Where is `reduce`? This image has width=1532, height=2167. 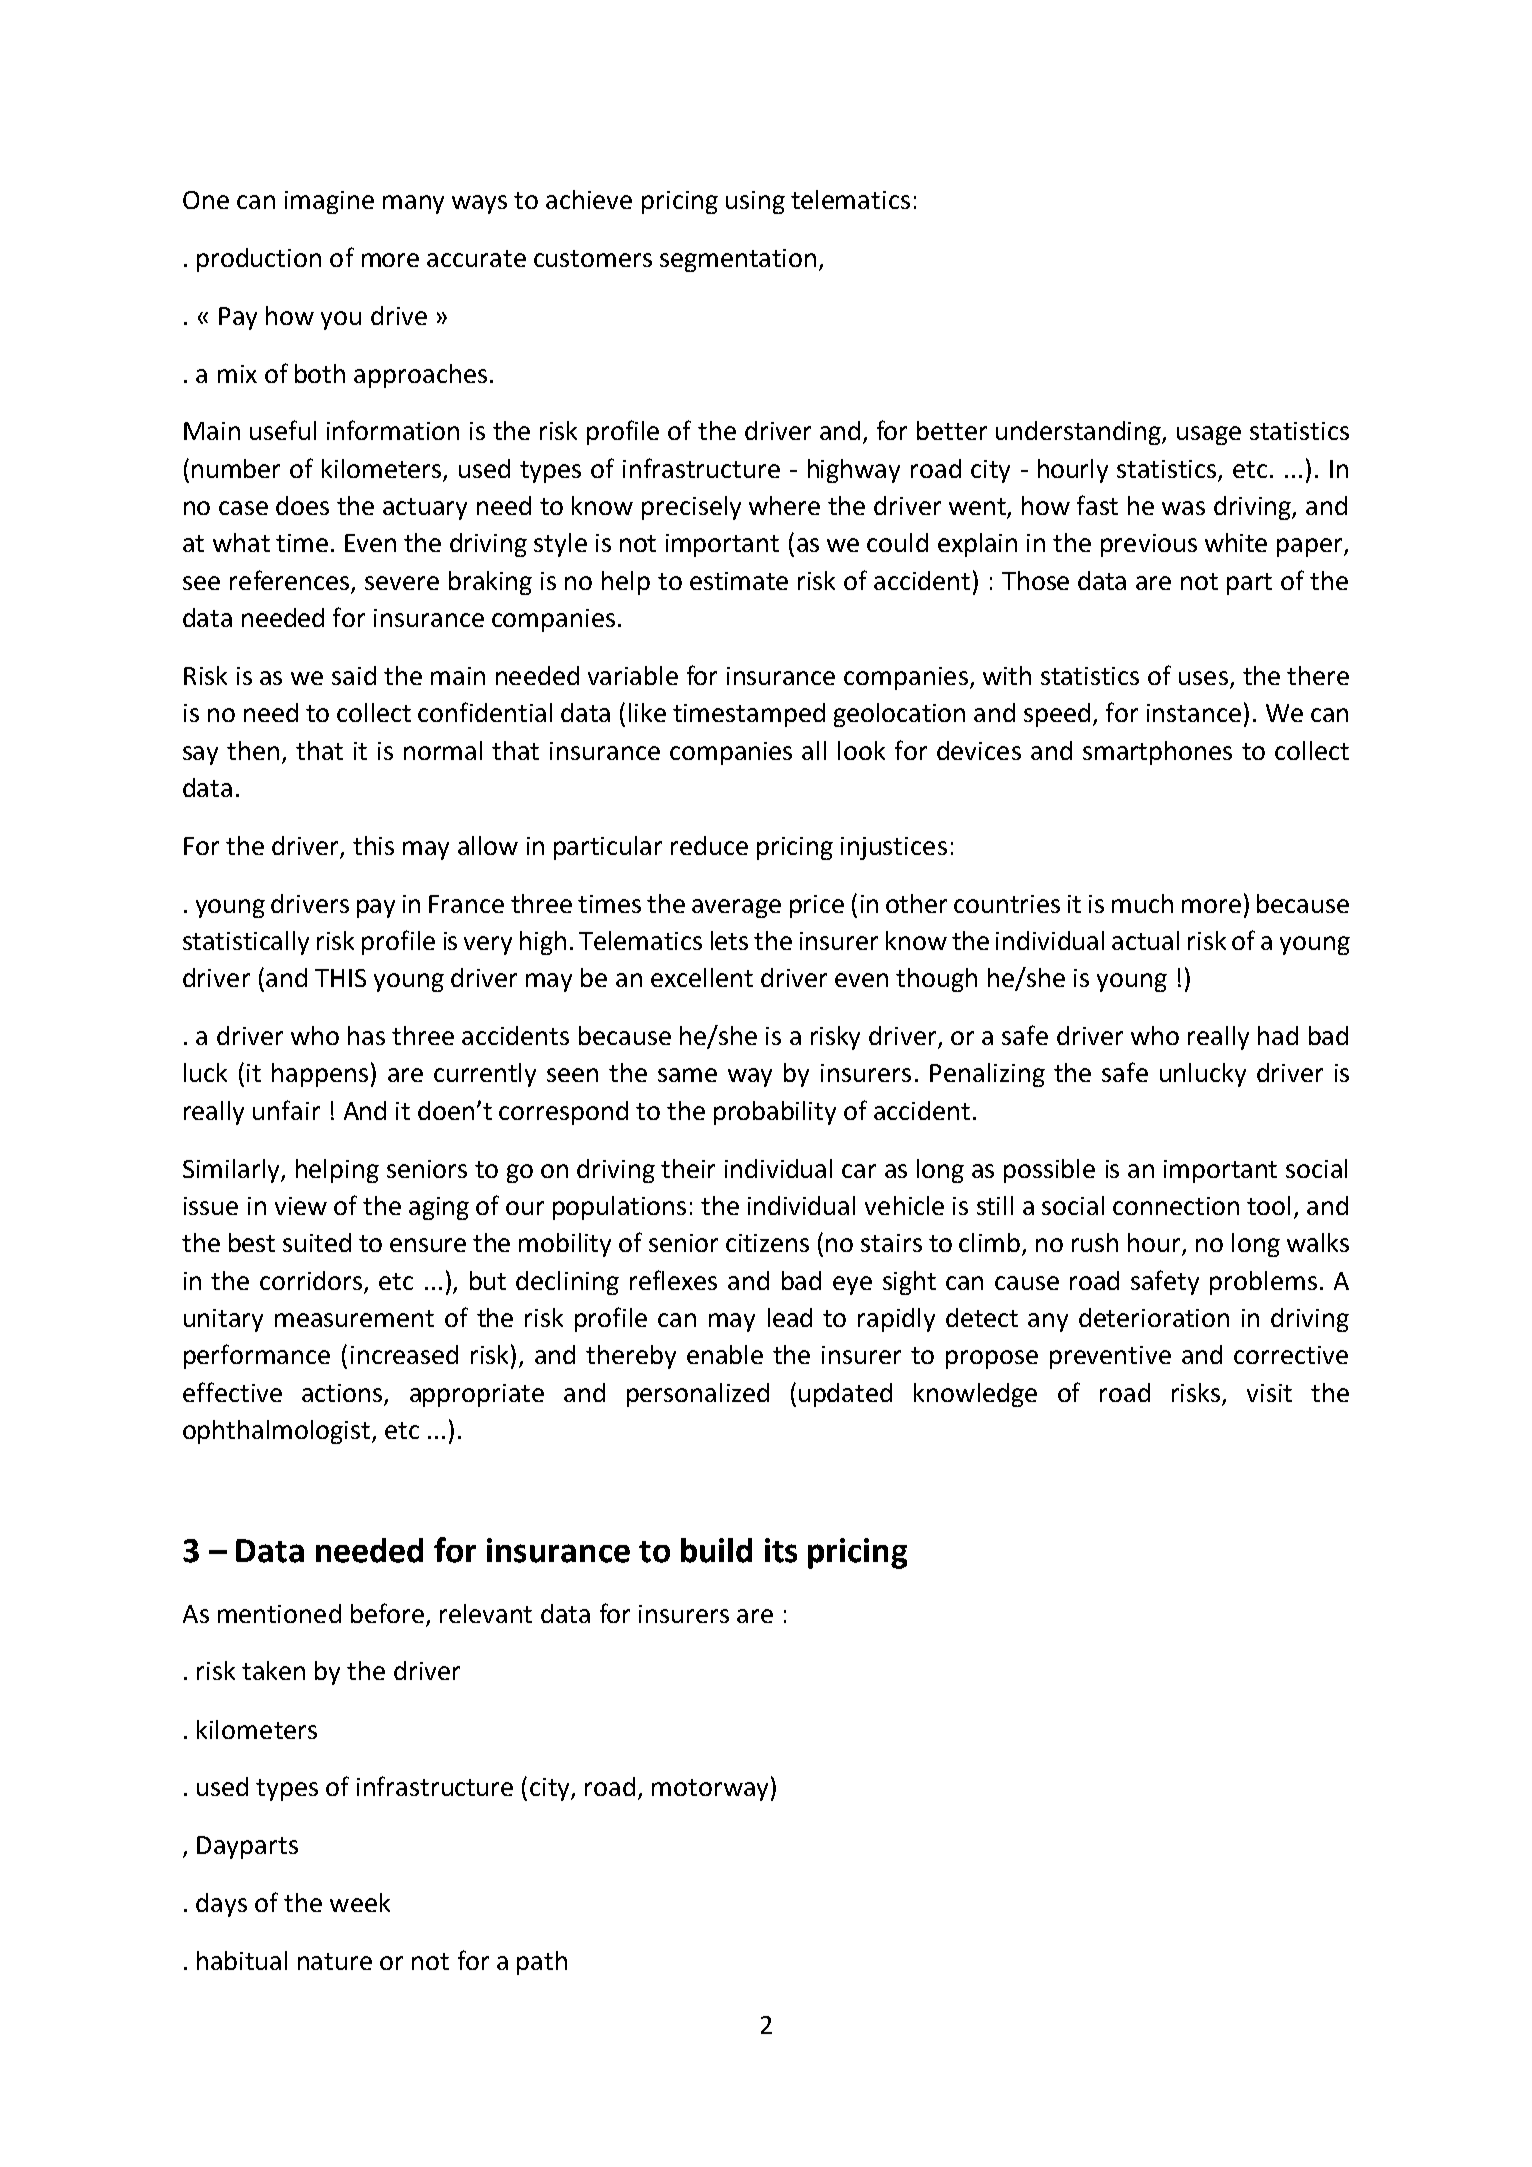 reduce is located at coordinates (709, 845).
